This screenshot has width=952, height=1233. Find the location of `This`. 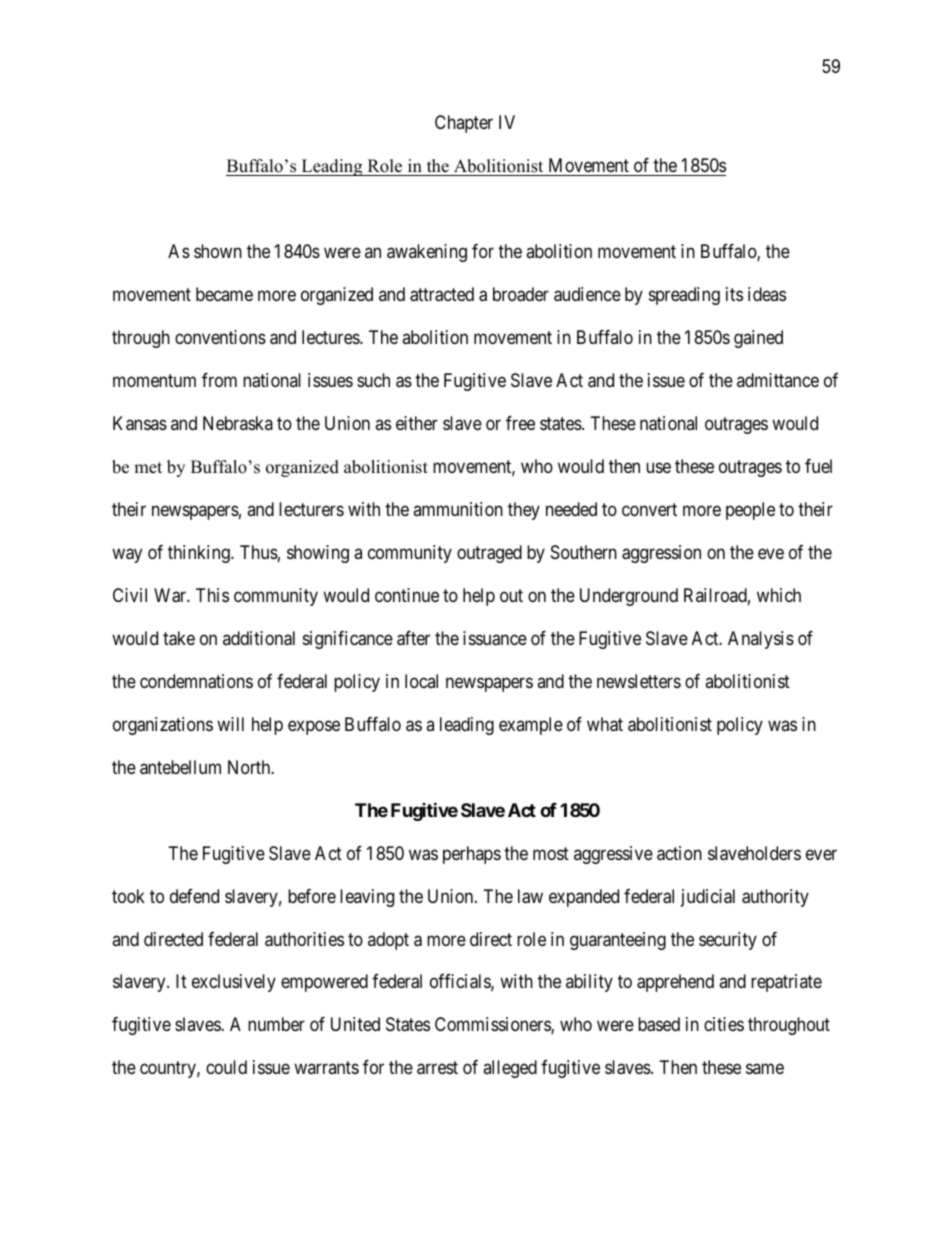

This is located at coordinates (212, 595).
